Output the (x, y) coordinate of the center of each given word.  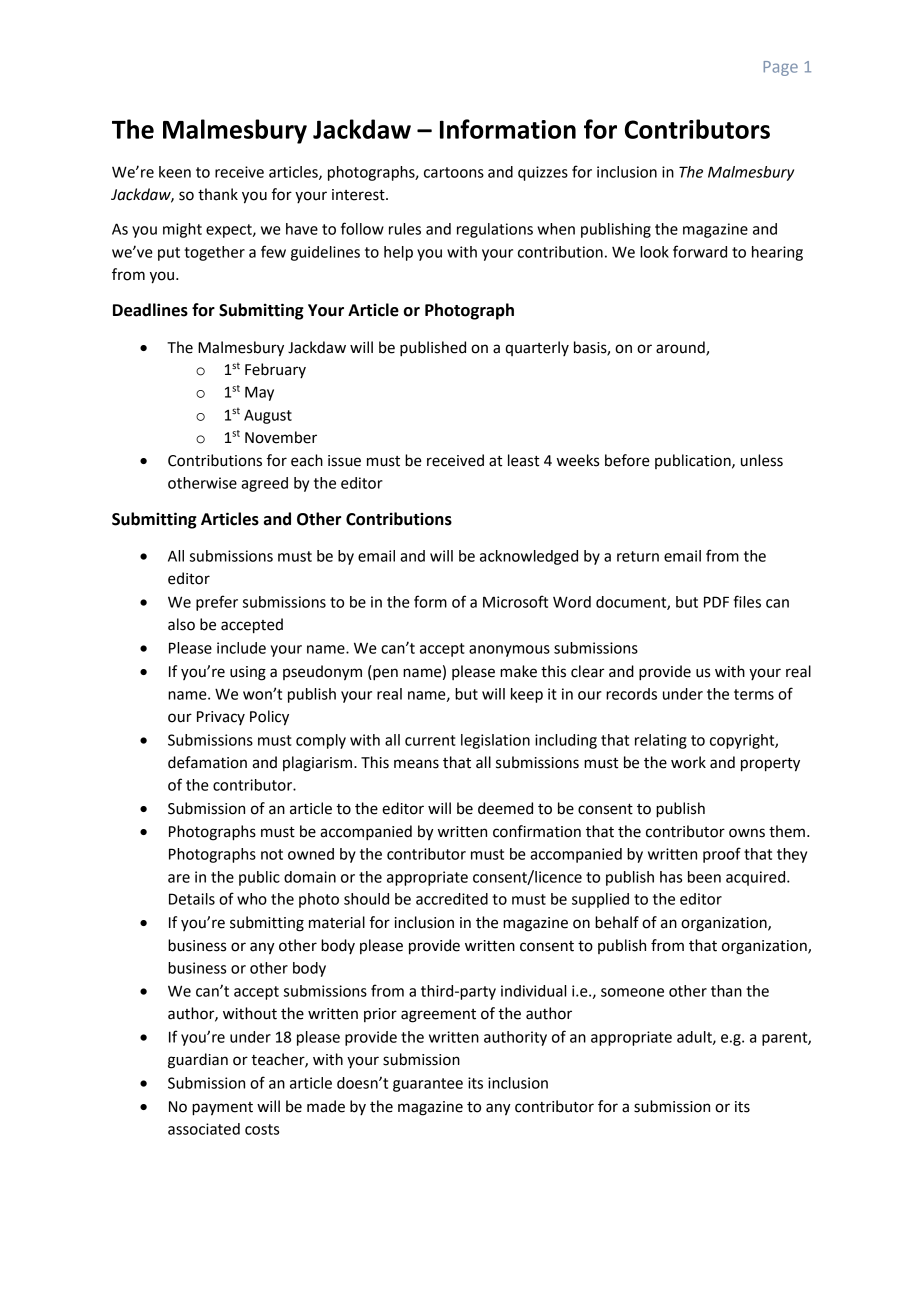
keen (175, 172)
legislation (495, 741)
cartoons (454, 172)
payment (222, 1109)
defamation (207, 762)
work (688, 762)
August (268, 417)
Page (781, 68)
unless (762, 460)
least (523, 460)
